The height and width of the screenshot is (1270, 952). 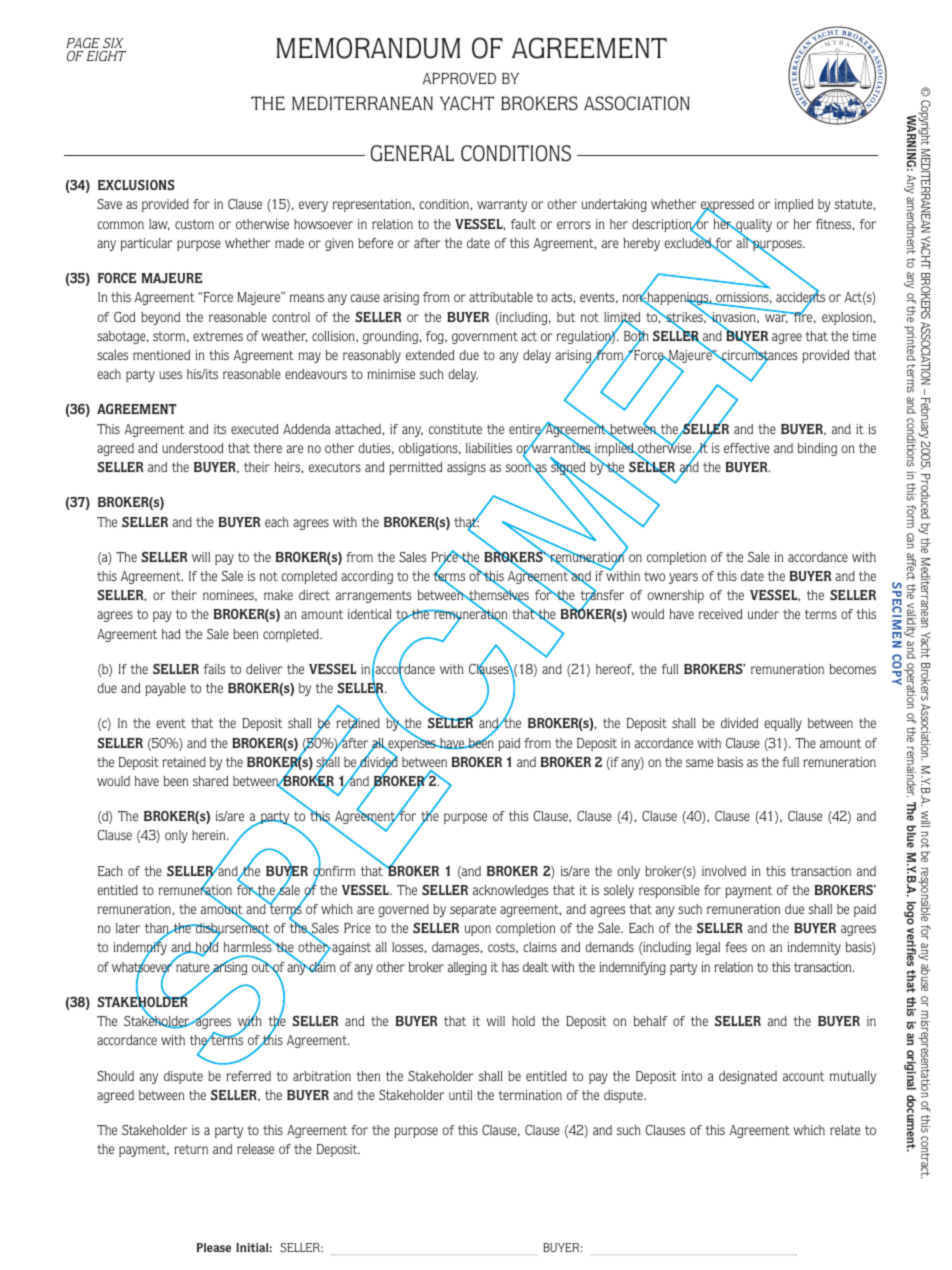 I want to click on attributable, so click(x=501, y=297).
